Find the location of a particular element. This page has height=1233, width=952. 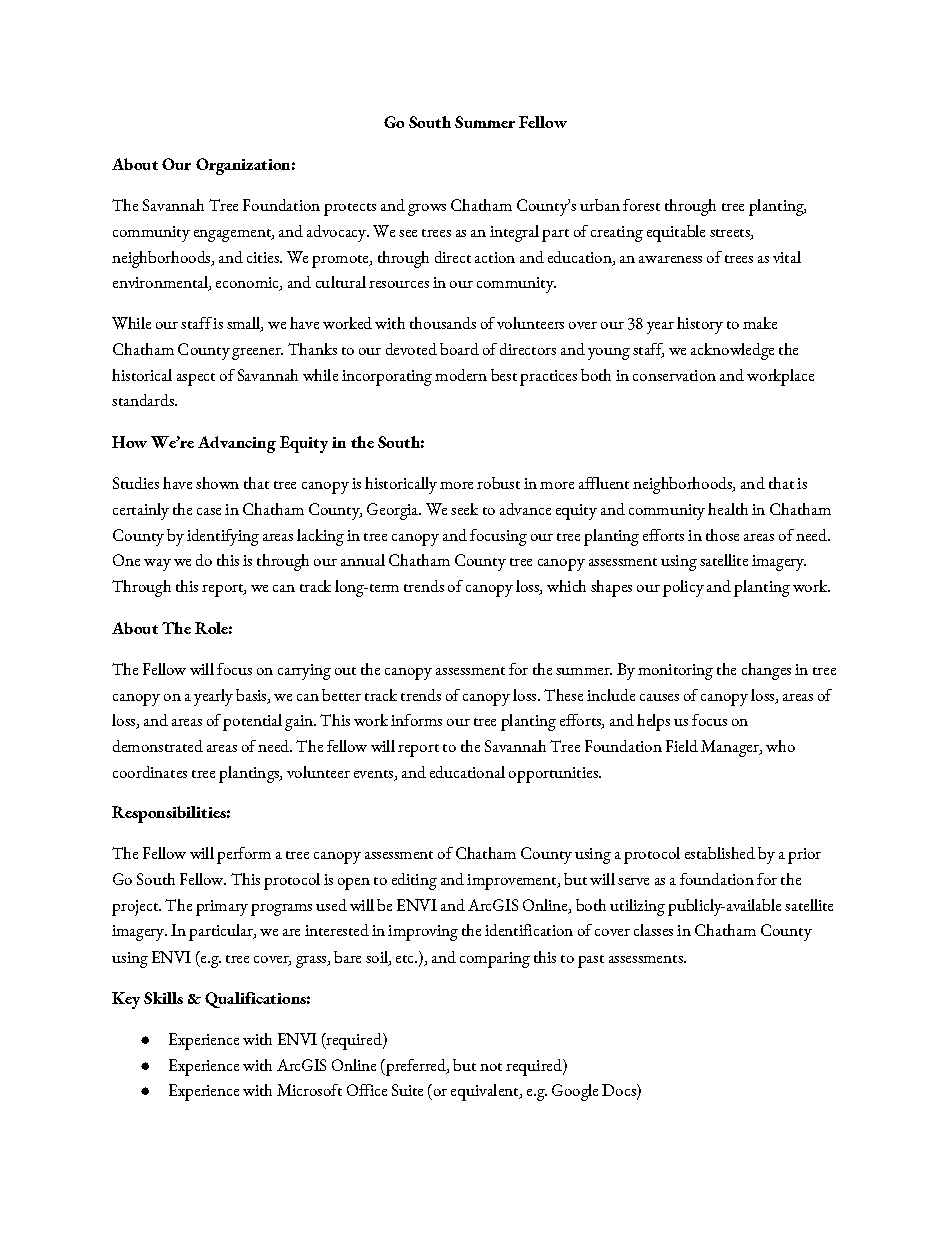

seek is located at coordinates (464, 509).
